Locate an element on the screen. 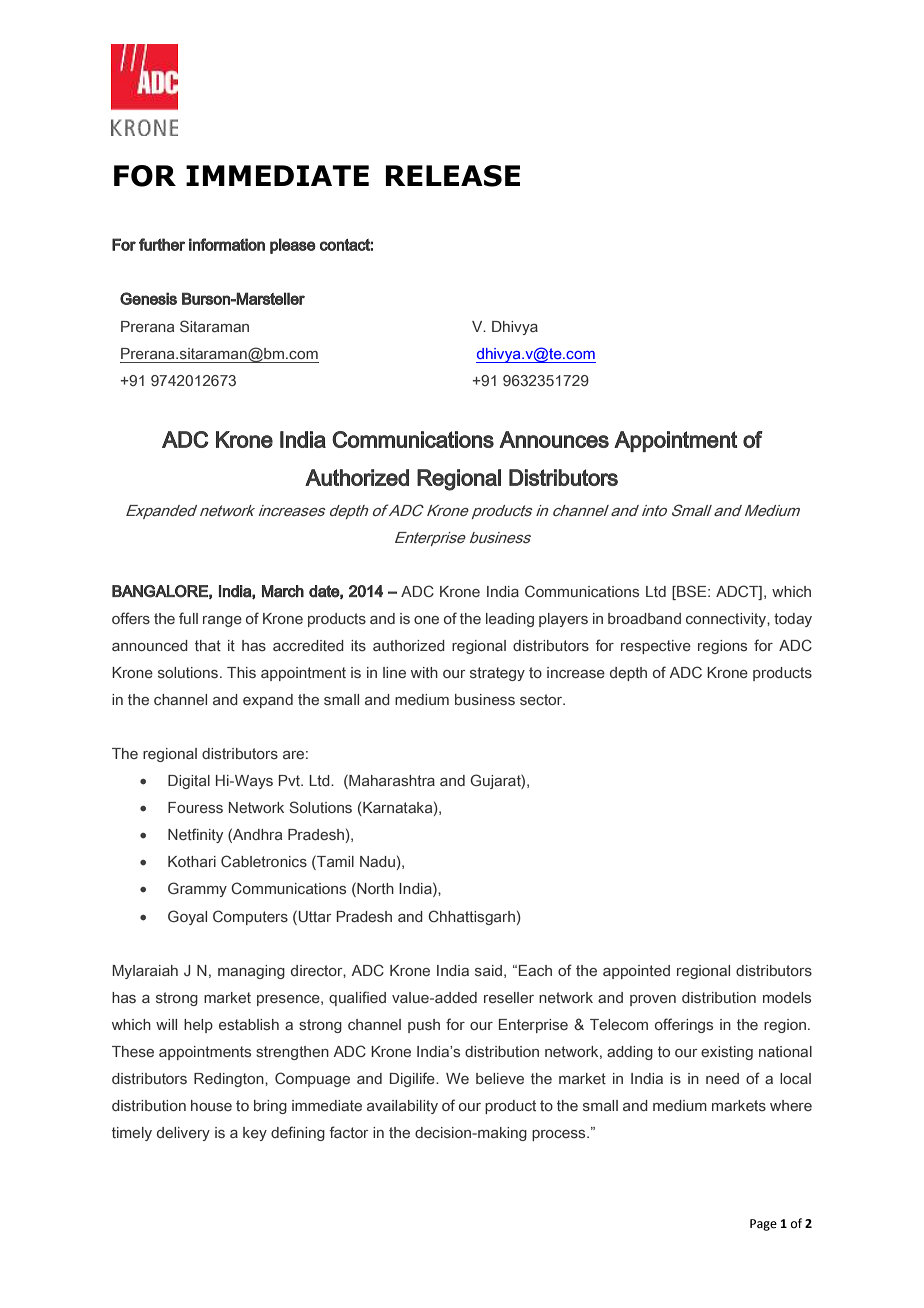 This screenshot has height=1308, width=924. broadband is located at coordinates (644, 618).
